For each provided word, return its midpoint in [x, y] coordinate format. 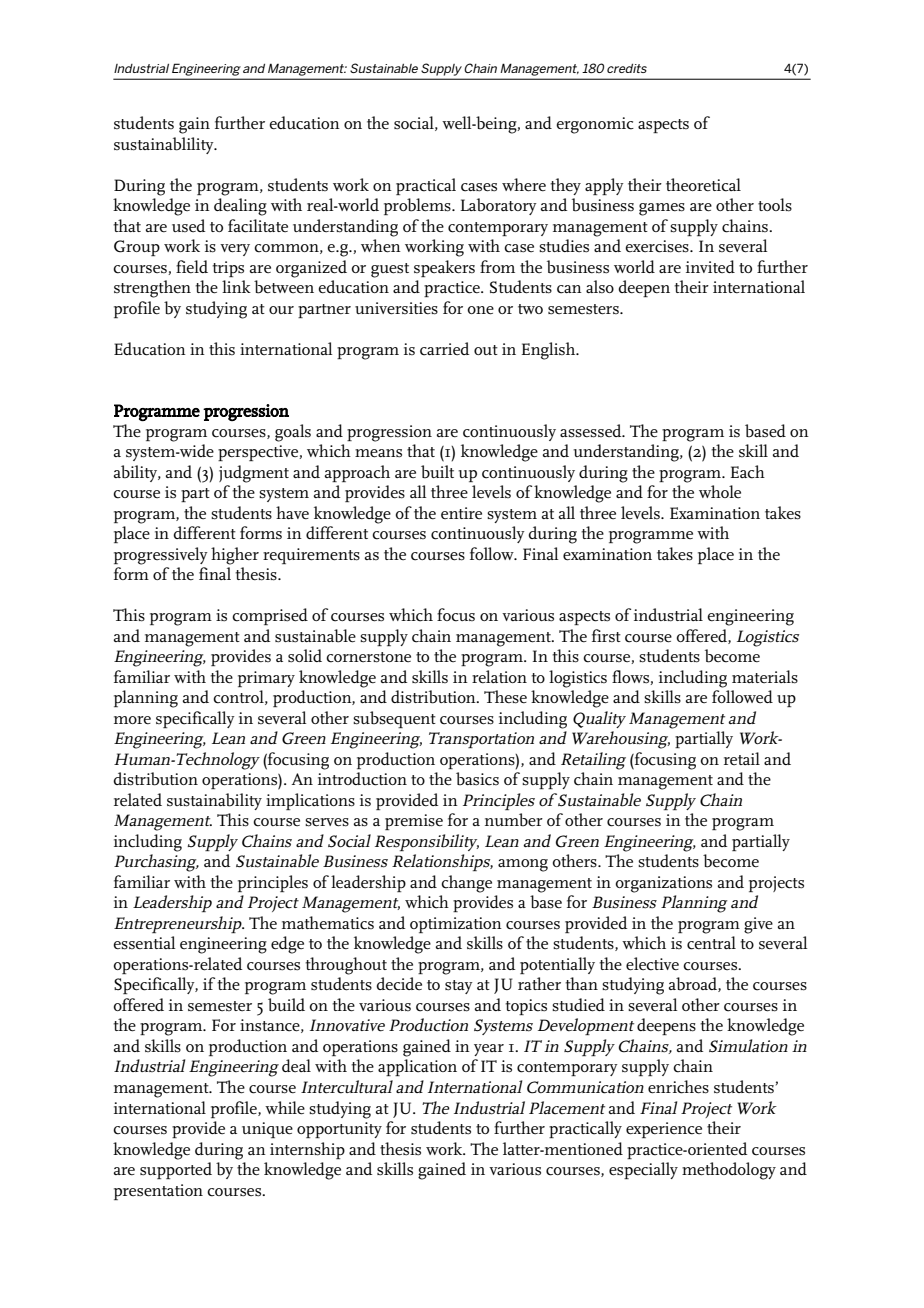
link [236, 286]
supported [176, 1170]
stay [459, 987]
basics [477, 779]
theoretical [703, 185]
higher [235, 556]
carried [444, 349]
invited [710, 266]
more [132, 720]
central [711, 943]
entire [461, 513]
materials [765, 677]
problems [418, 206]
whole [720, 491]
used [188, 225]
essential [144, 943]
